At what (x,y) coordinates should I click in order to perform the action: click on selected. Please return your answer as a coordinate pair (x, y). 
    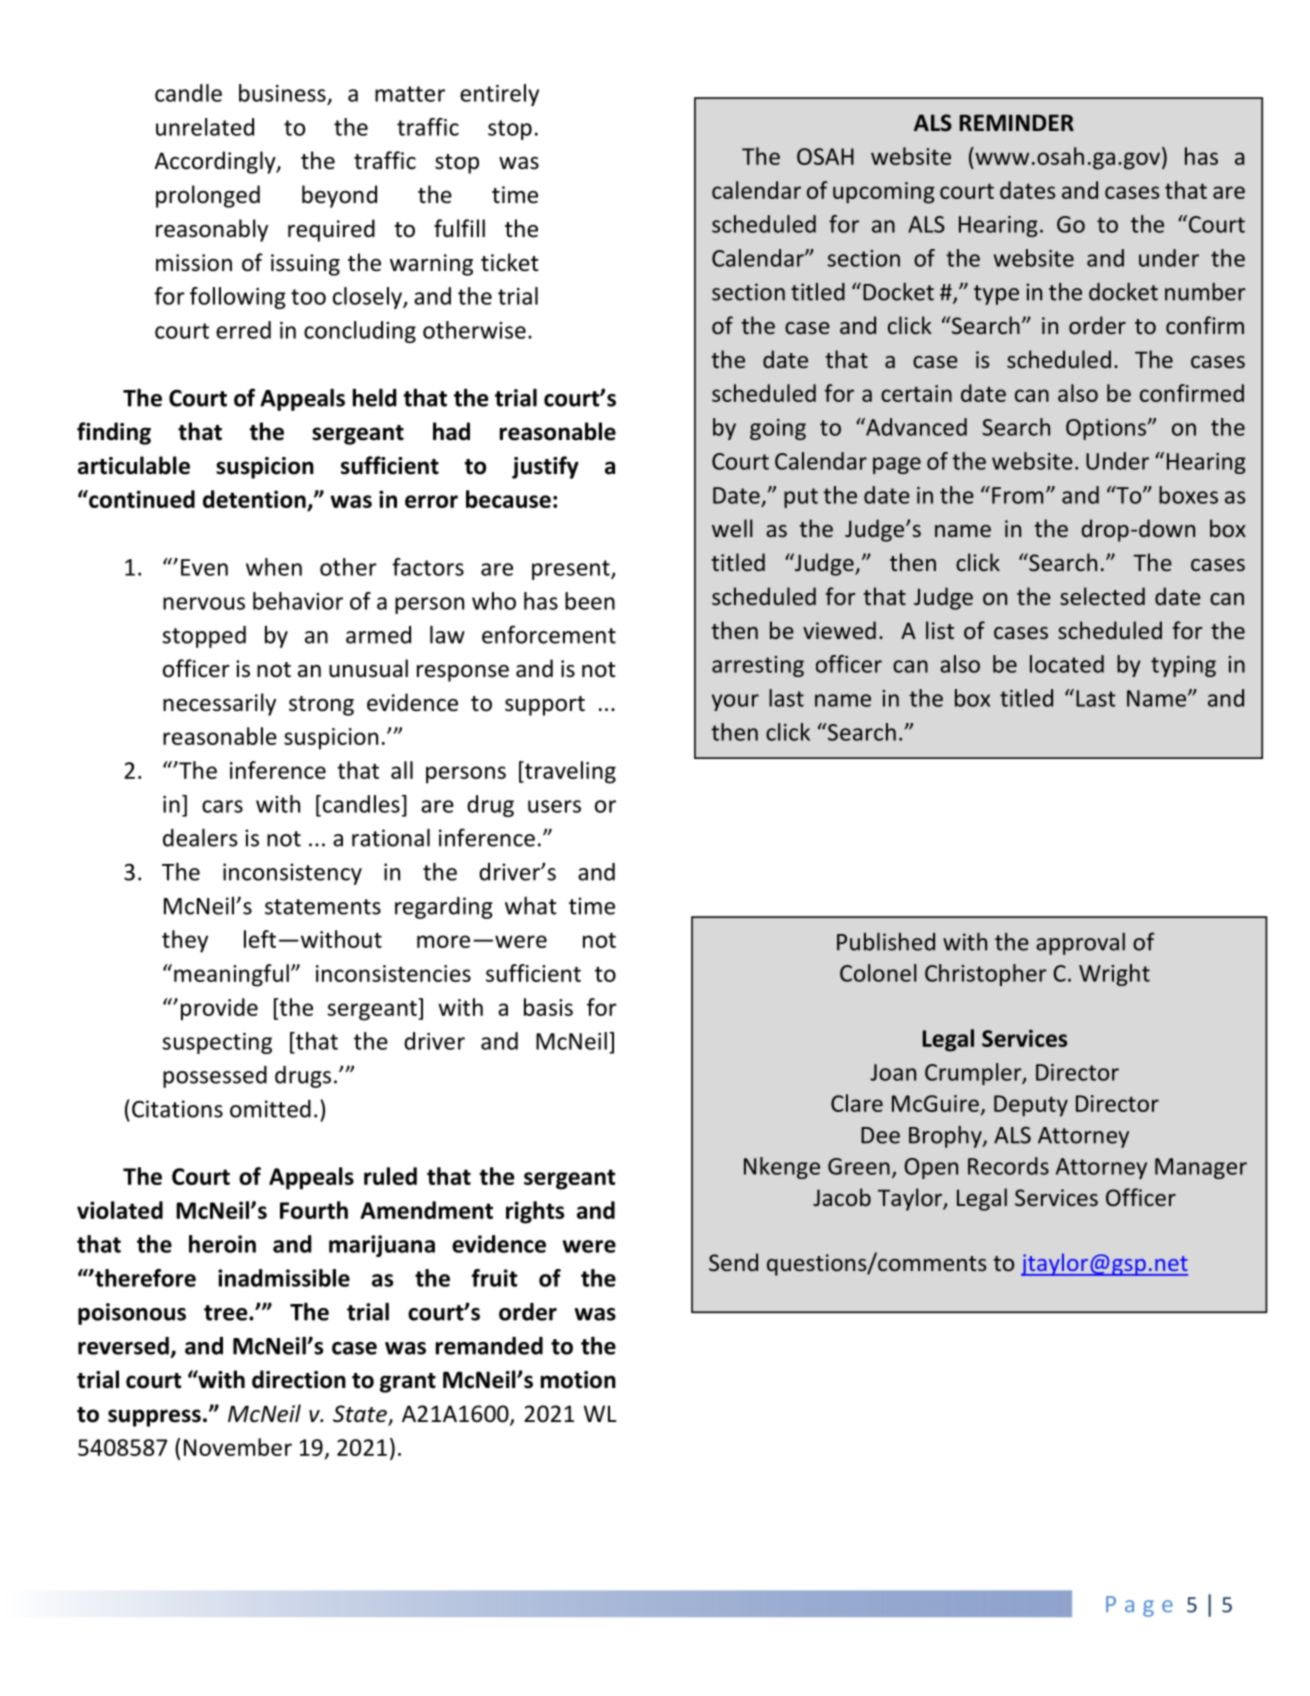
    Looking at the image, I should click on (1102, 596).
